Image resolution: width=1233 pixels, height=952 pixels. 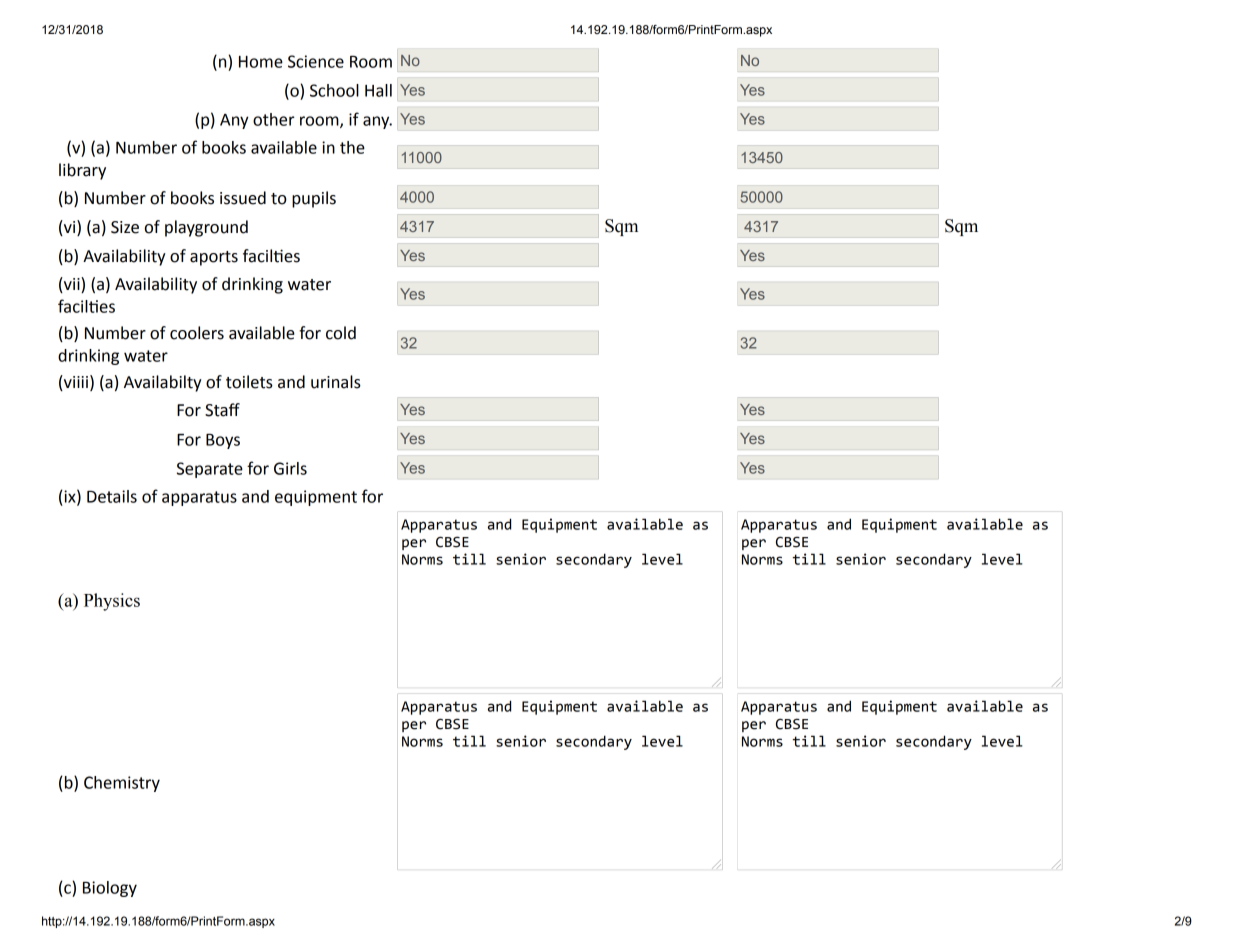 I want to click on Home, so click(x=261, y=62).
